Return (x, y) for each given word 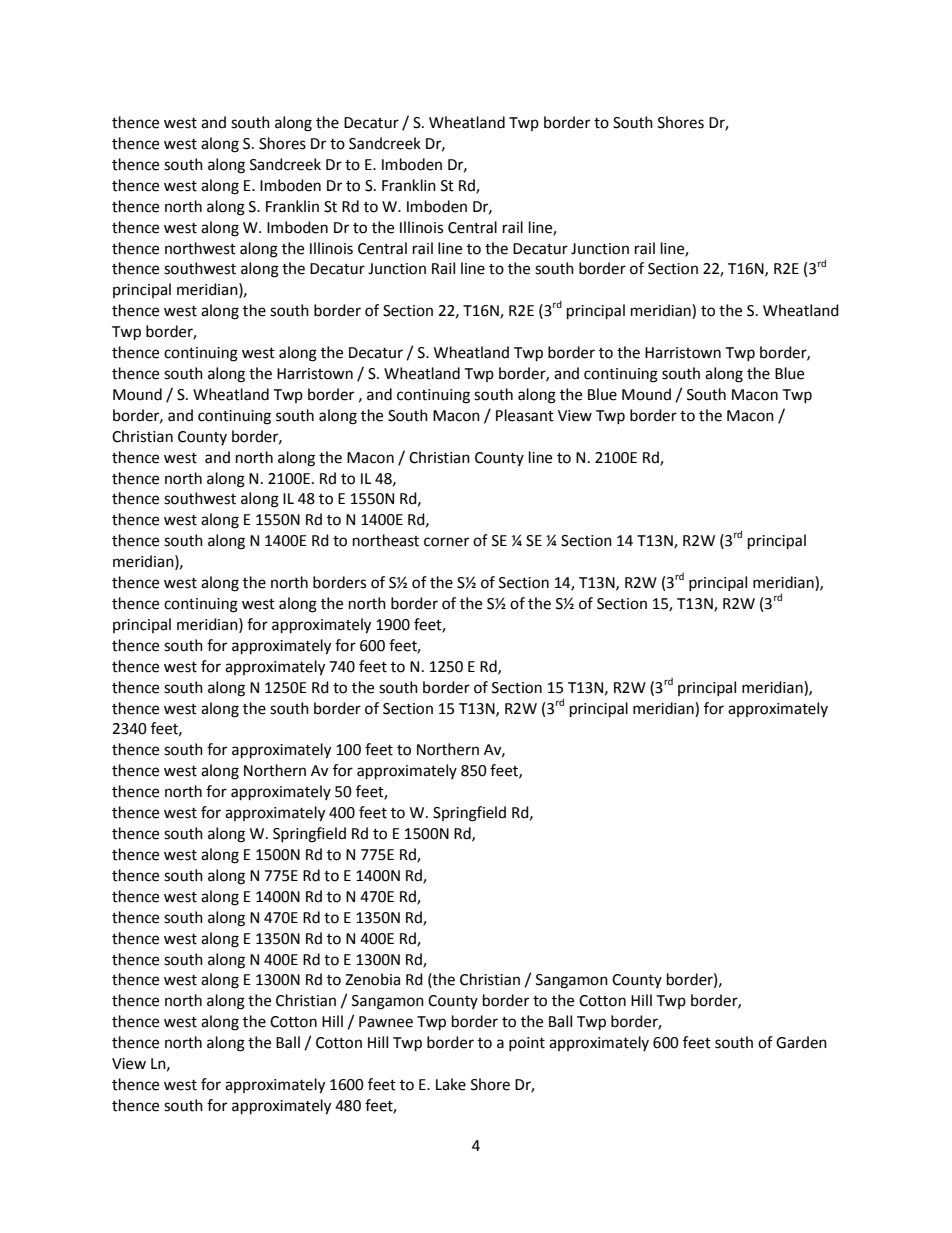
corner (446, 542)
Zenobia (372, 979)
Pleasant (525, 415)
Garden (801, 1042)
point (527, 1044)
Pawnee (386, 1022)
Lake (451, 1084)
